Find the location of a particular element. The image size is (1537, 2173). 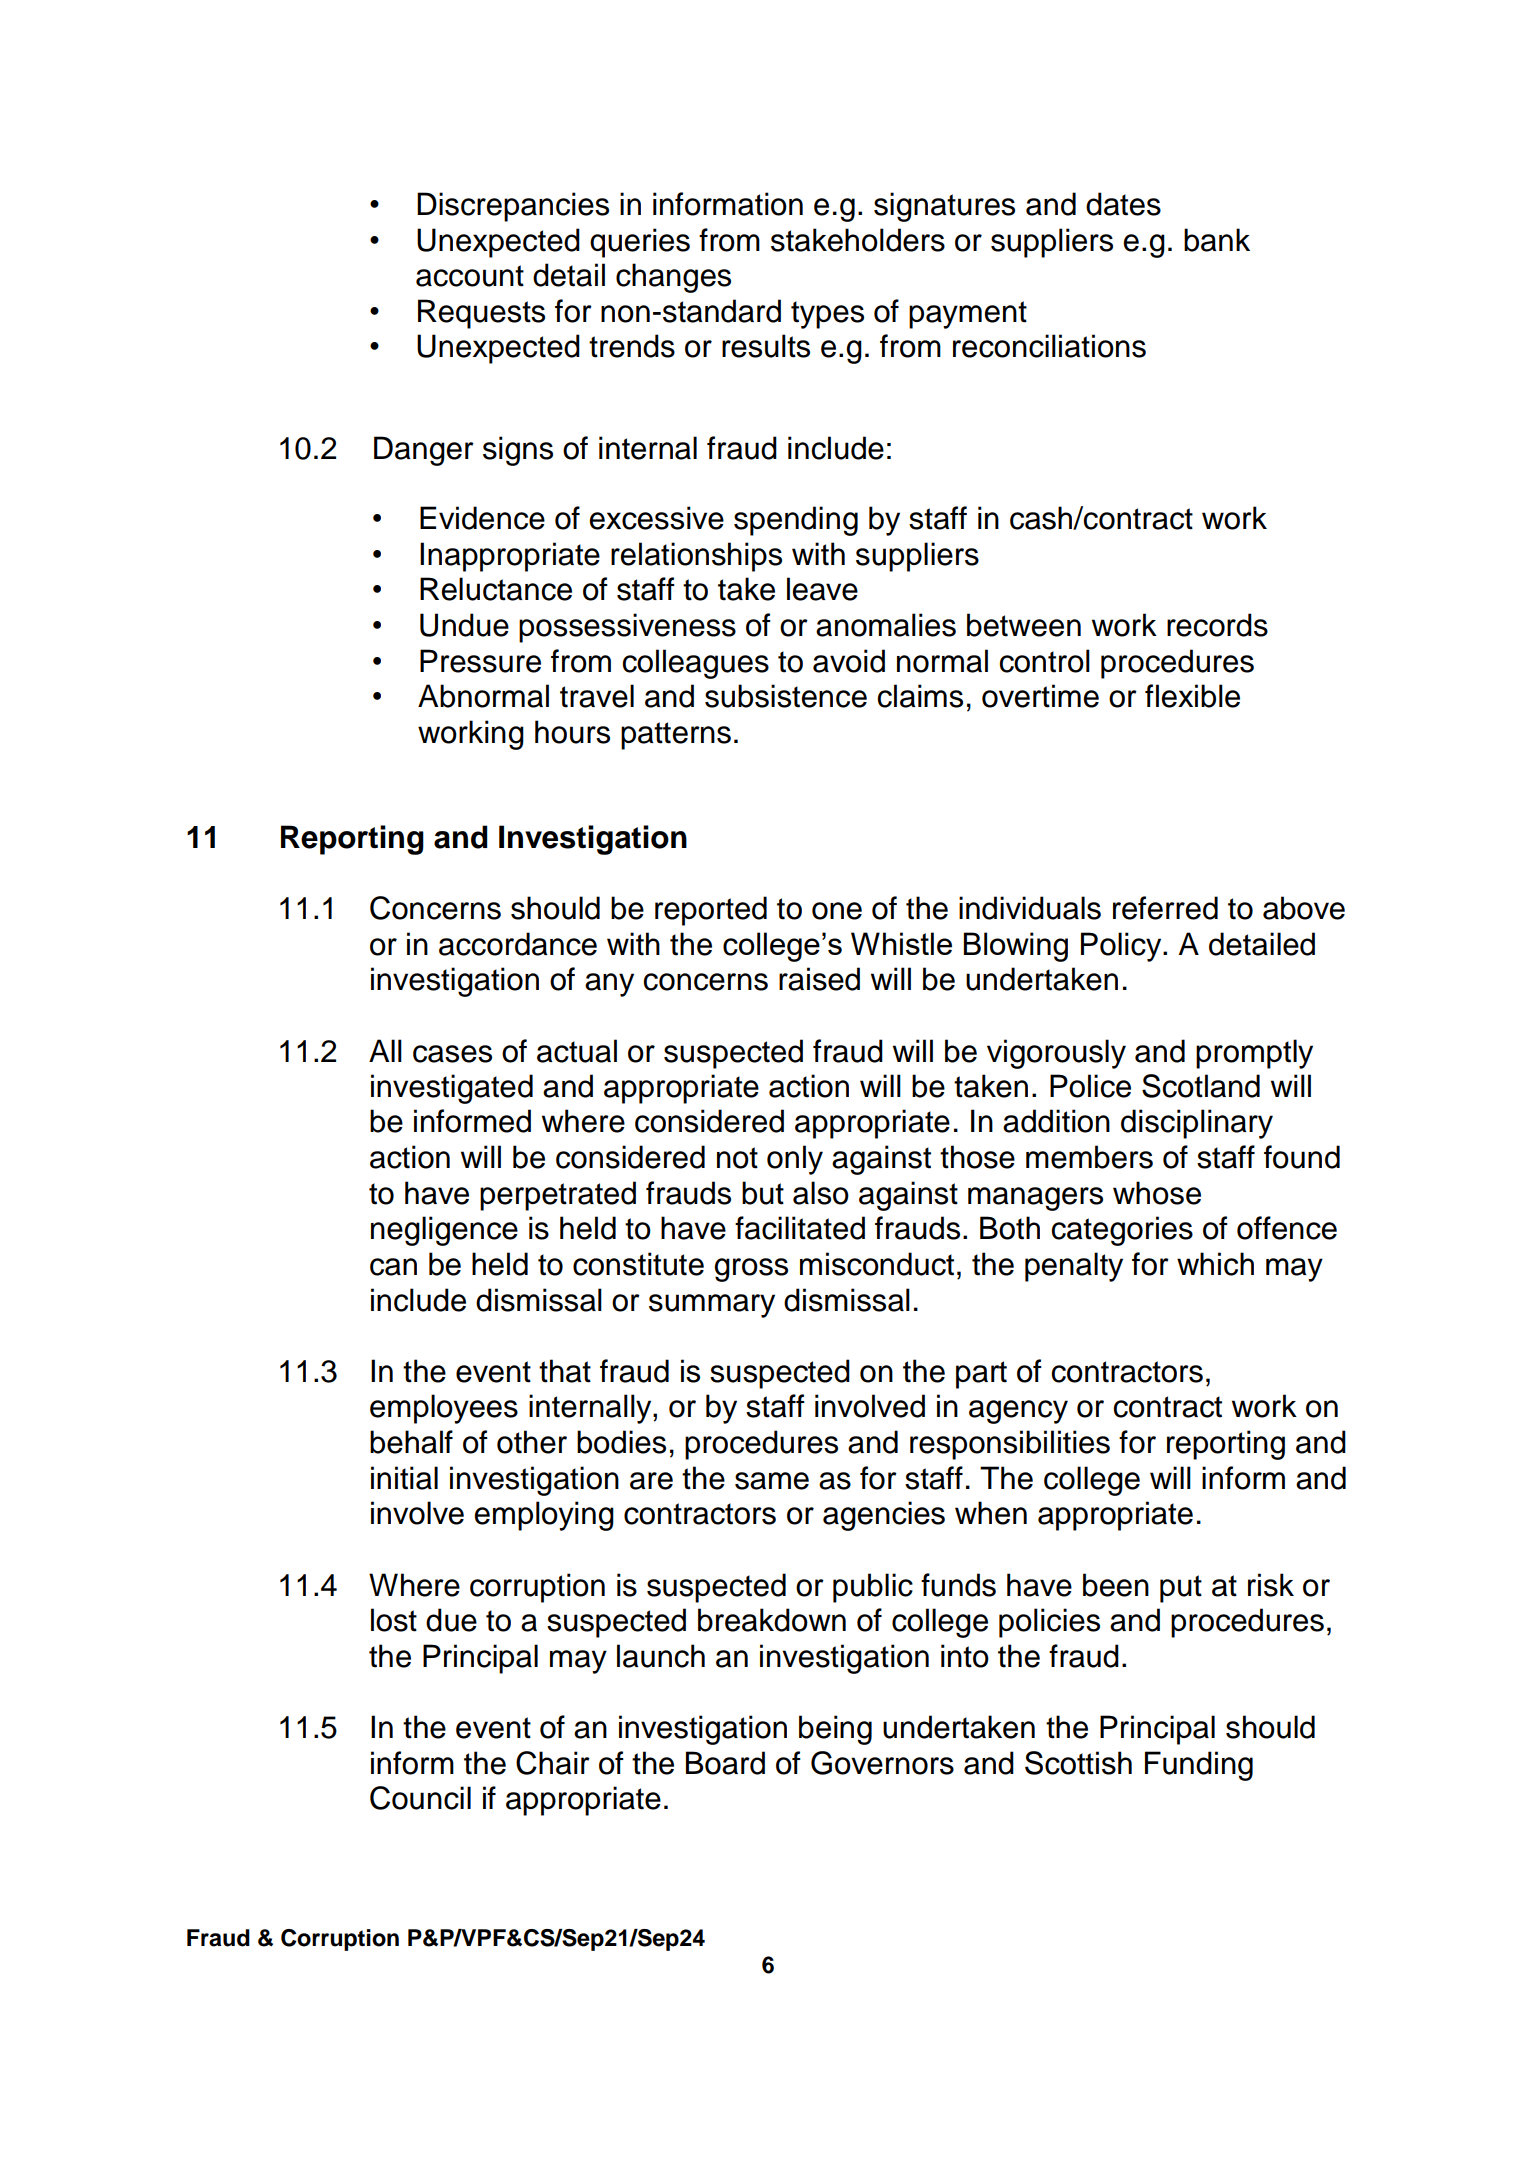

account is located at coordinates (470, 276).
